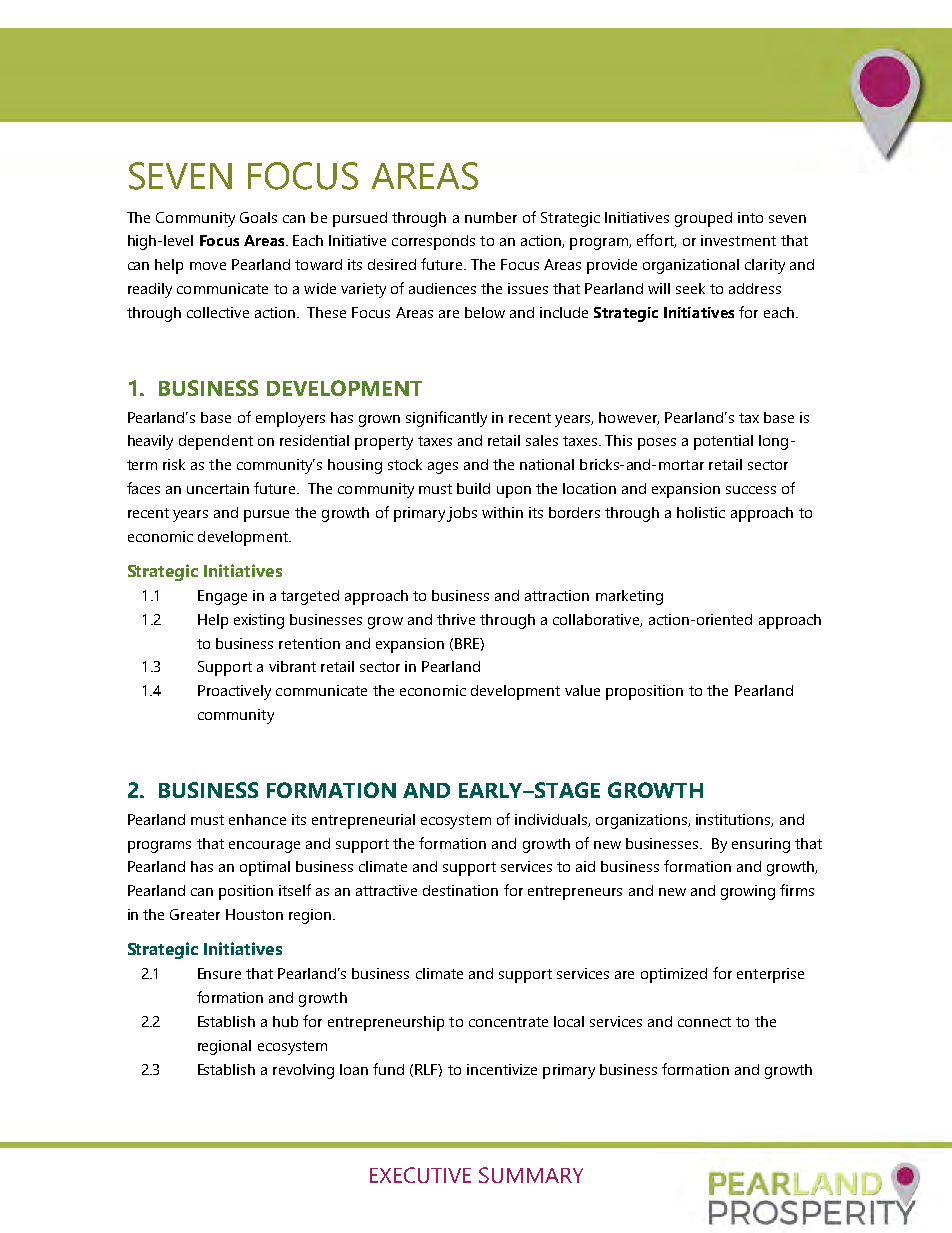  I want to click on EXECUTIVE, so click(420, 1175).
